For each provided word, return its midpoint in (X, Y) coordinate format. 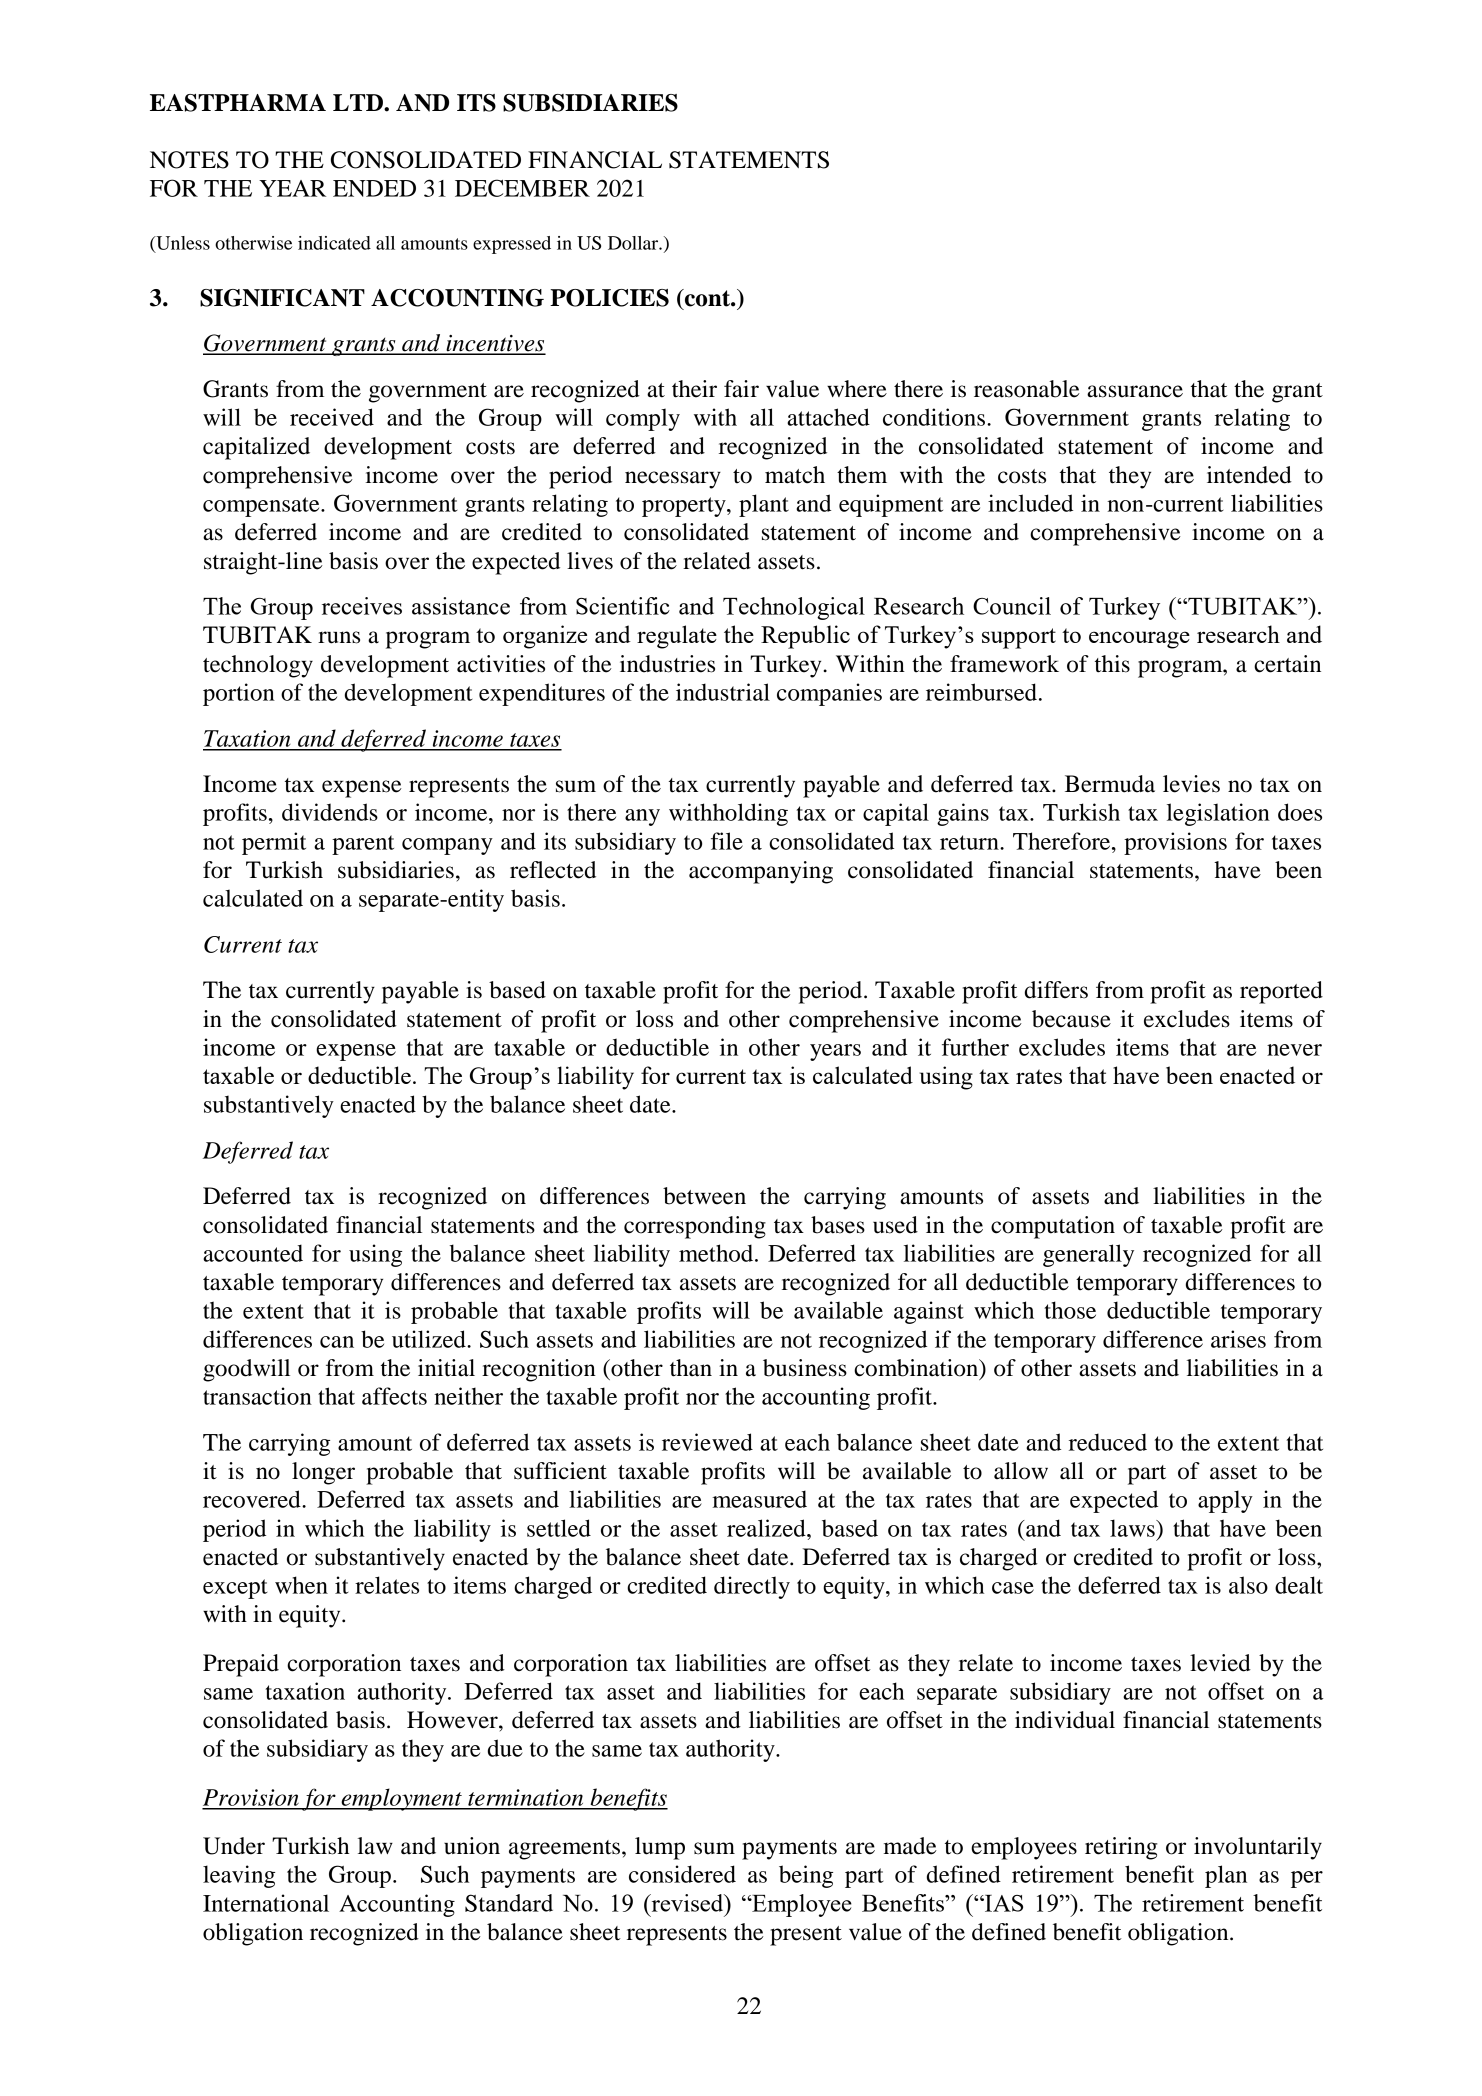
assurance (1135, 391)
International (266, 1903)
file (727, 841)
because (1071, 1019)
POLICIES (609, 298)
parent (363, 845)
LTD (359, 102)
